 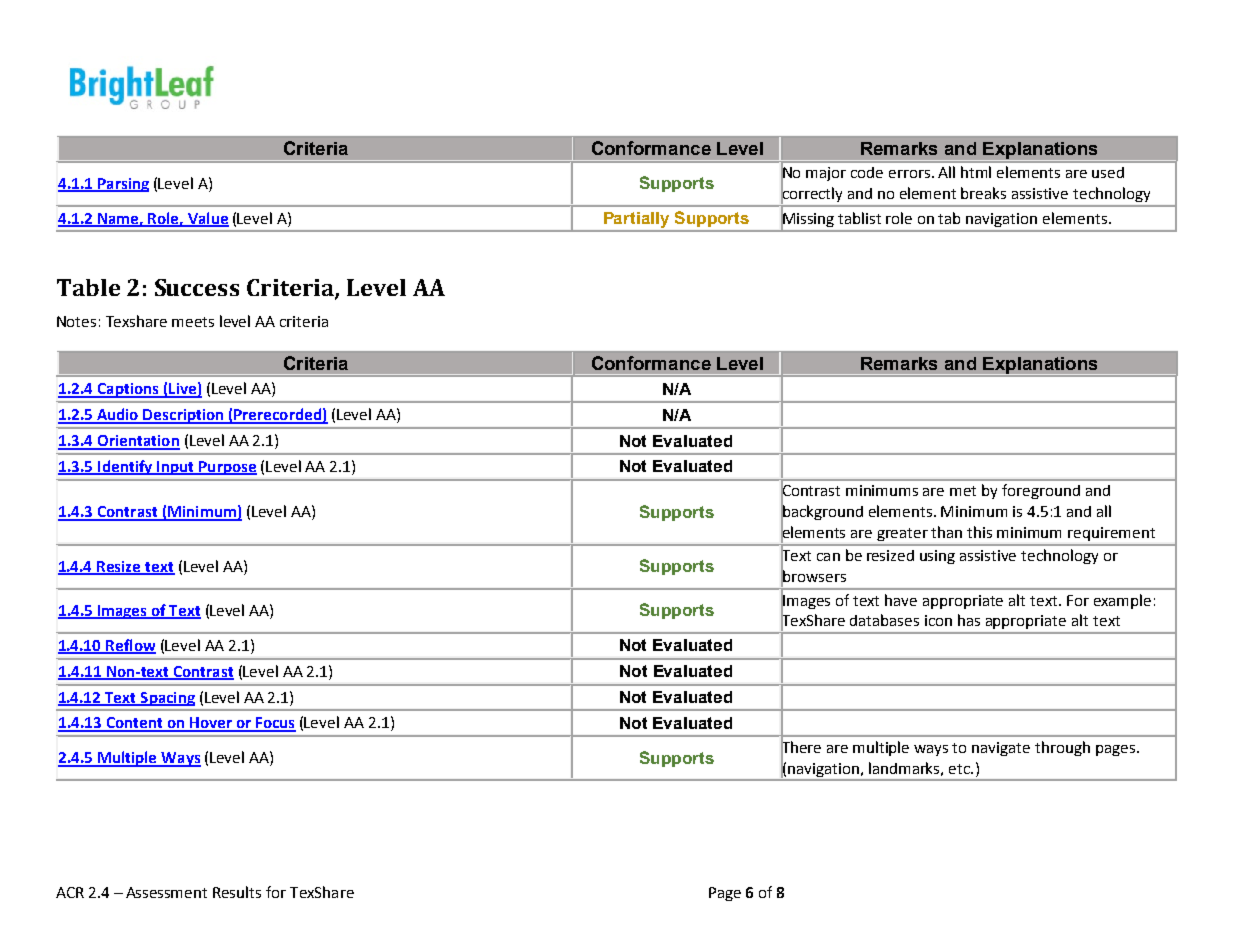 I want to click on Input, so click(x=175, y=468).
